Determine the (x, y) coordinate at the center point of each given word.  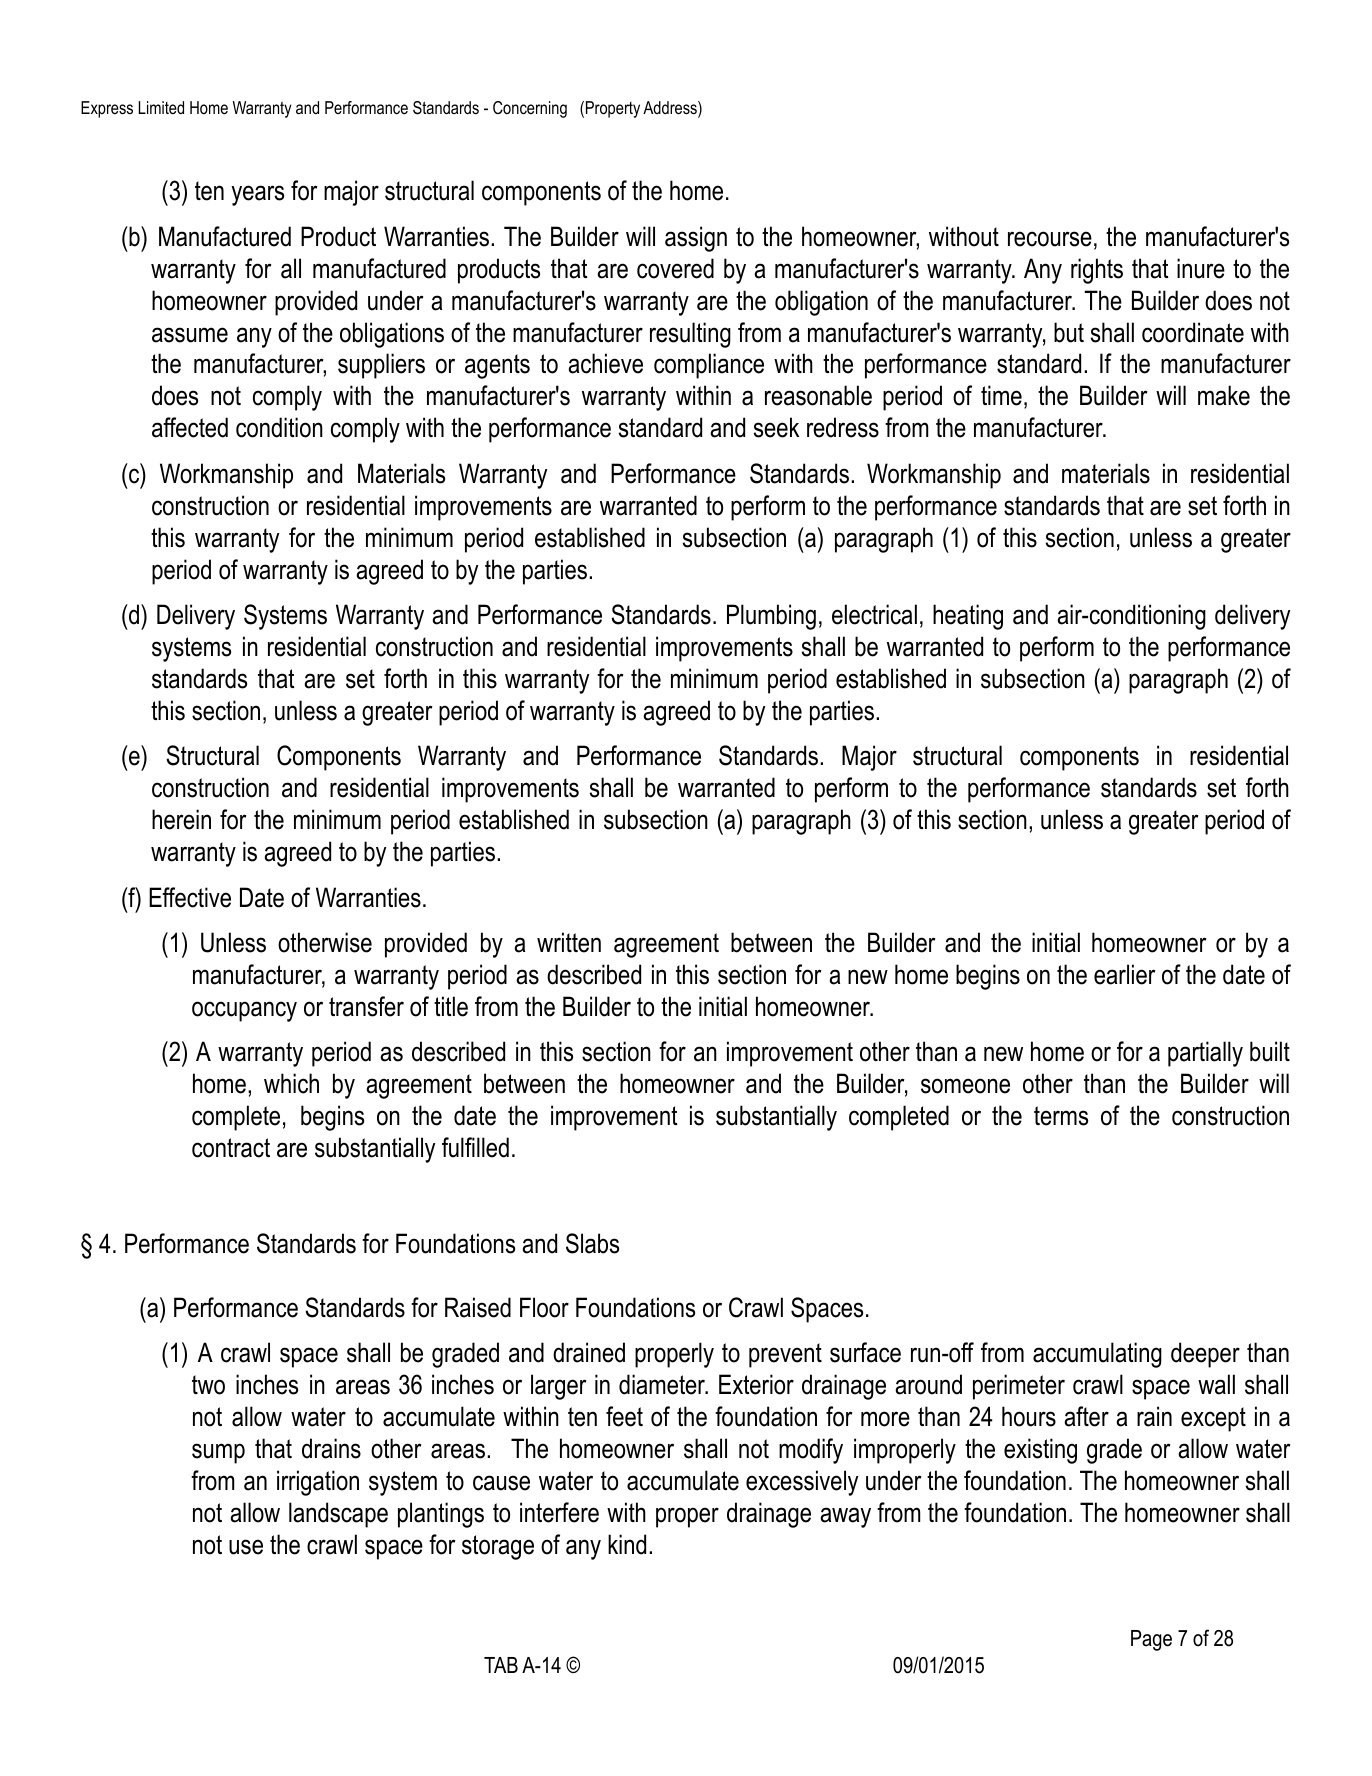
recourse (1050, 239)
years (257, 195)
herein (181, 819)
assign (696, 239)
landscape (338, 1515)
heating (968, 617)
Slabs (592, 1243)
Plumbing (771, 617)
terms (1061, 1116)
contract (231, 1148)
